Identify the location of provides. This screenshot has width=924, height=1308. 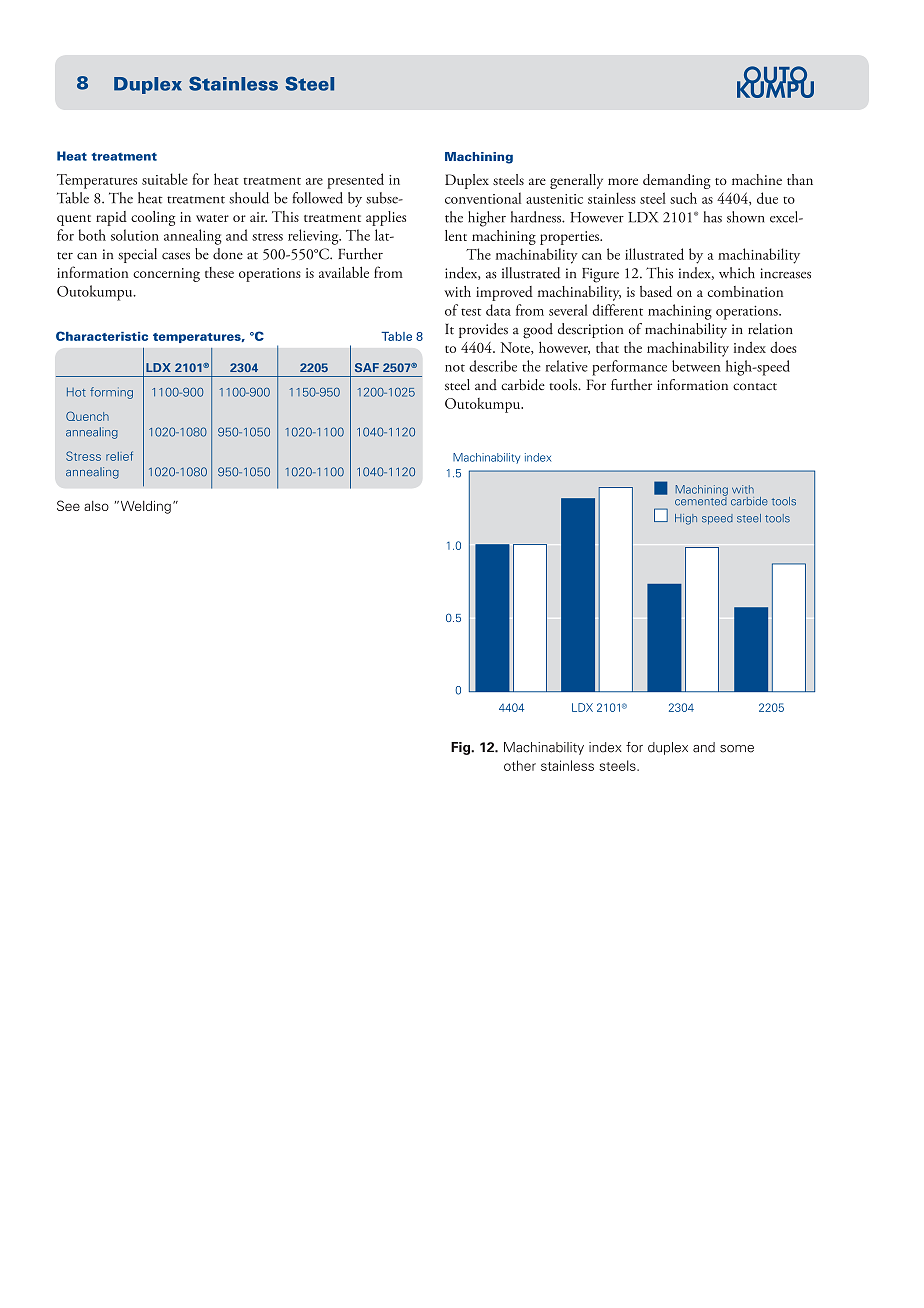
(483, 330).
